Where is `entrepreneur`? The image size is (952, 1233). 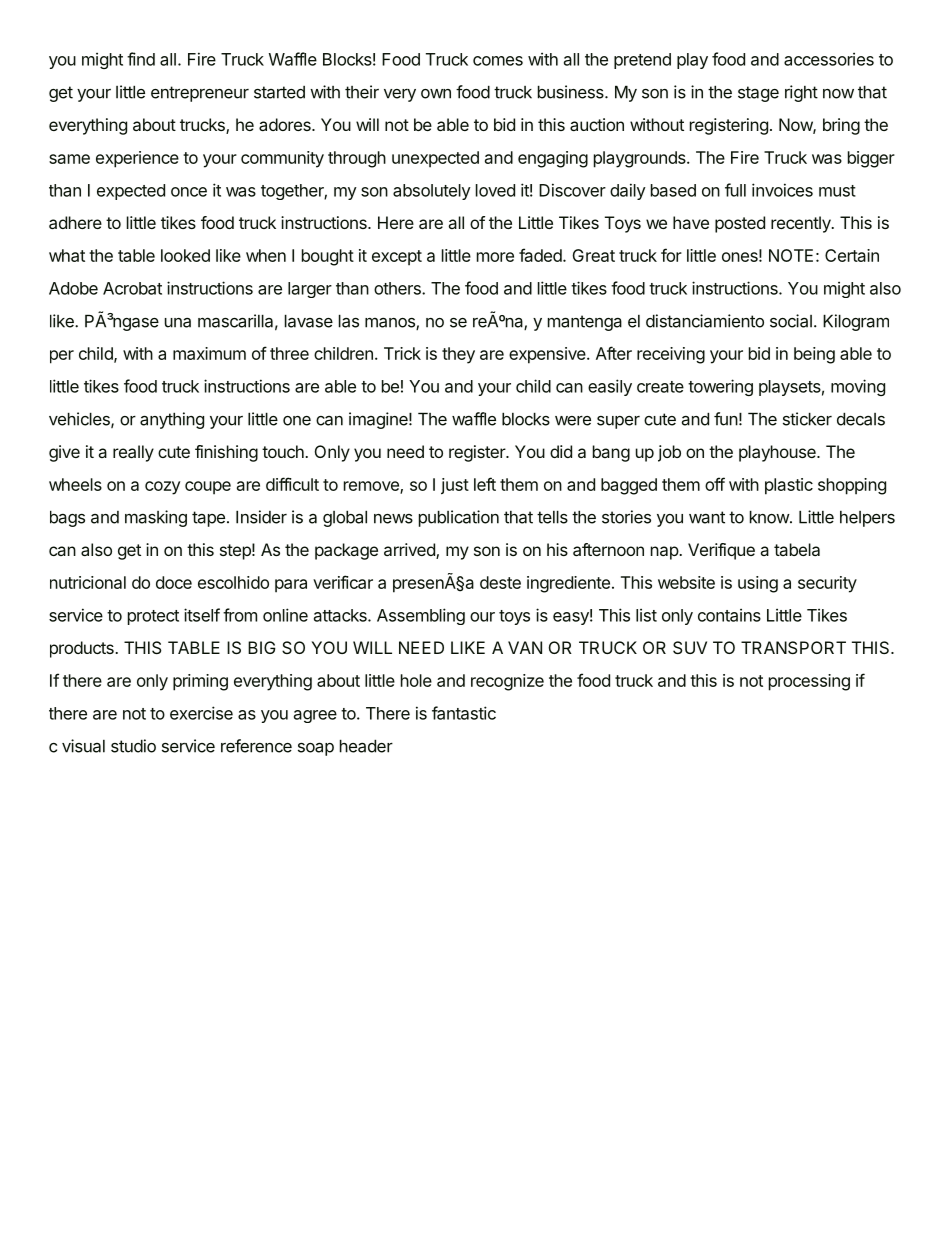
entrepreneur is located at coordinates (200, 94).
